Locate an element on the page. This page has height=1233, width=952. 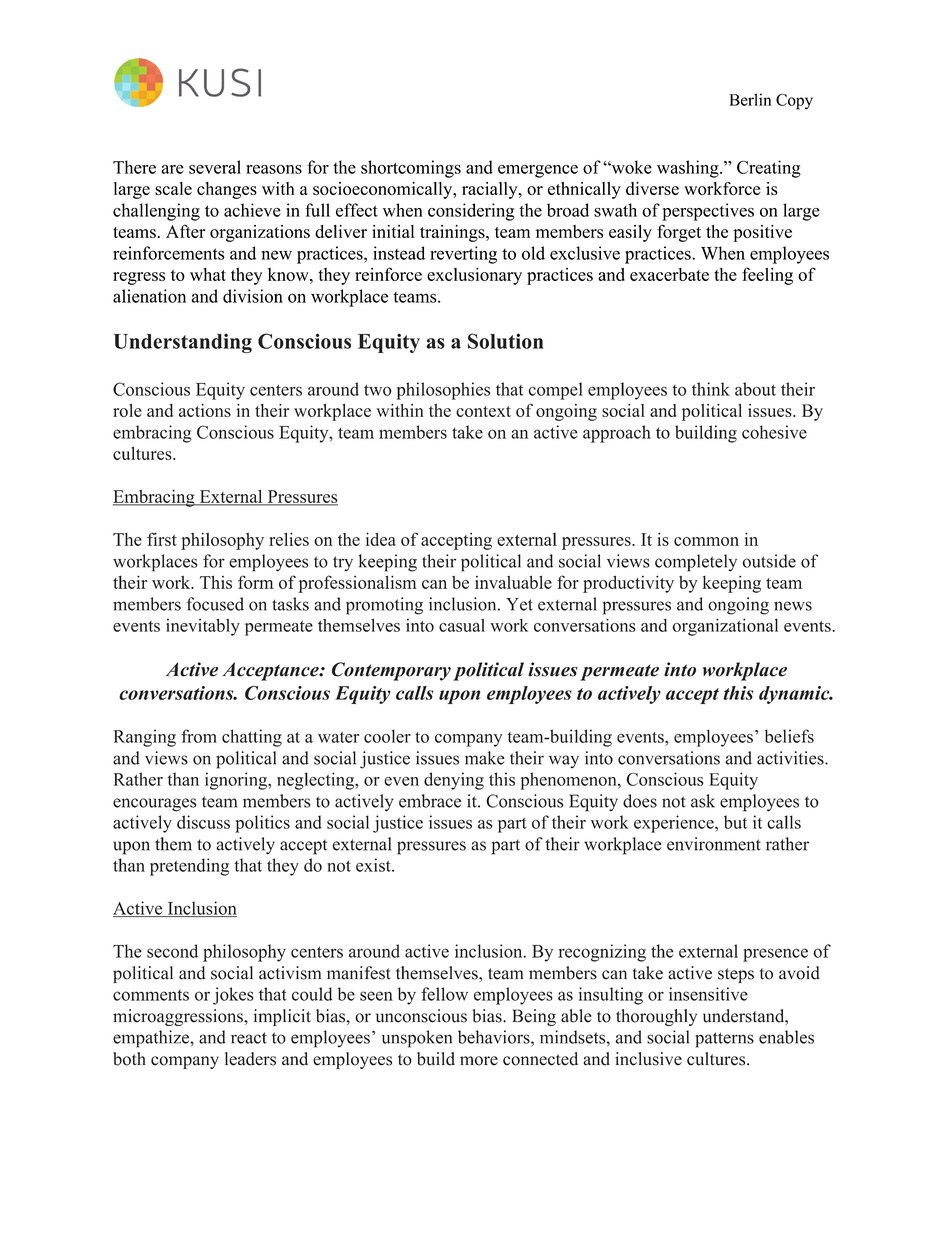
Berlin is located at coordinates (750, 99).
